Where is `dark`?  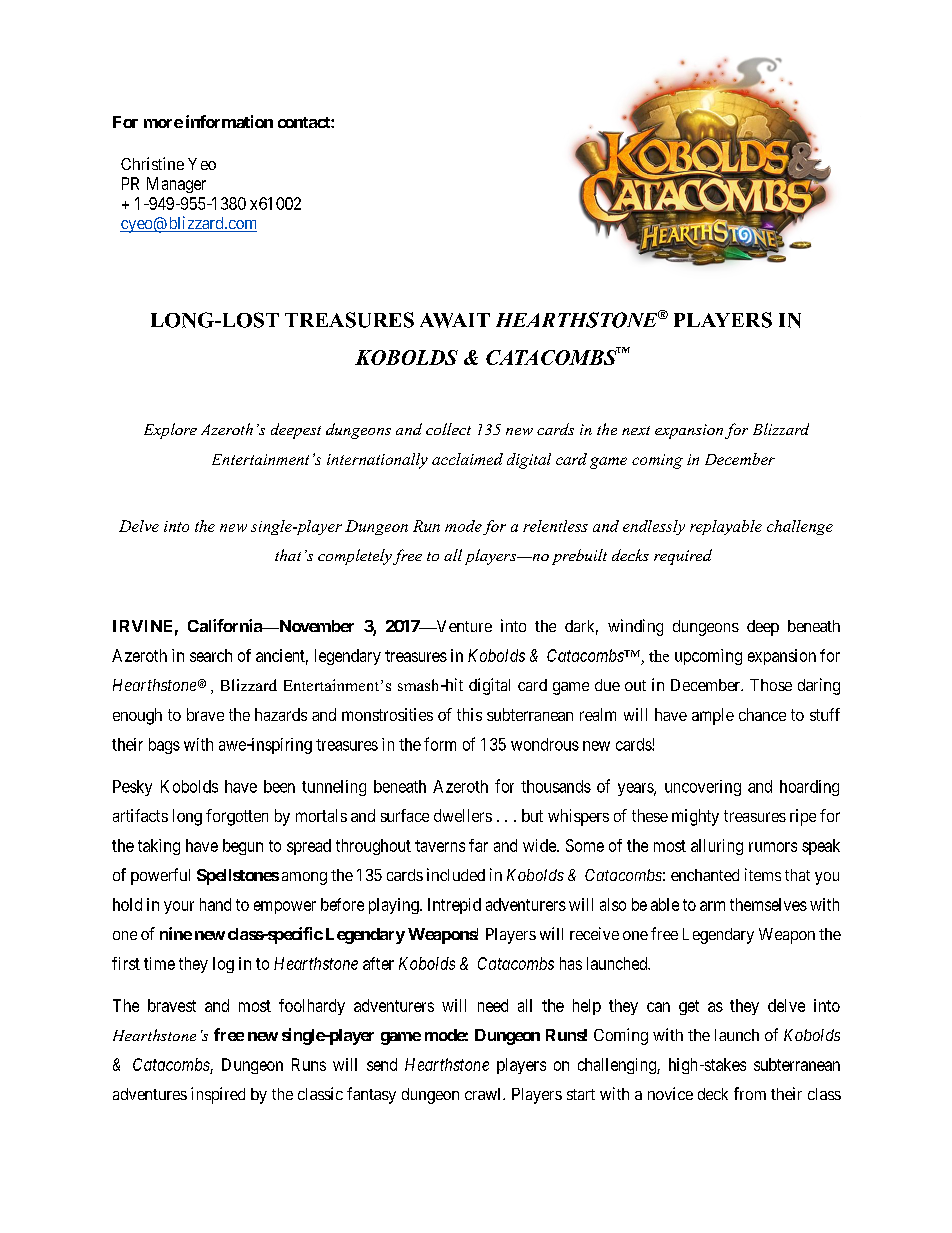 dark is located at coordinates (581, 627).
